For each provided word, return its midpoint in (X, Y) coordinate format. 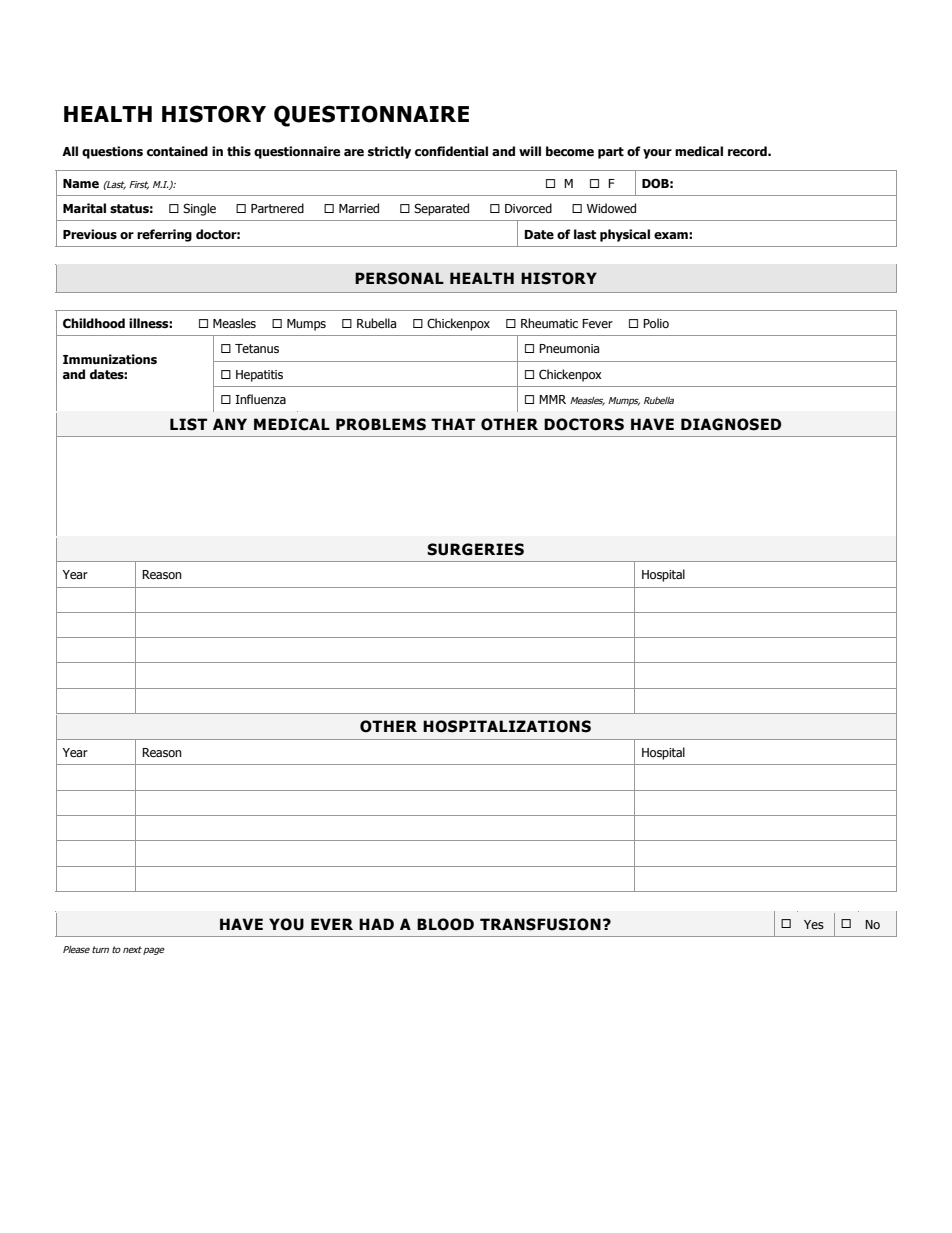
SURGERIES (475, 549)
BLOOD (445, 924)
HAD (376, 924)
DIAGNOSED (731, 424)
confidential (451, 151)
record (748, 151)
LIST (188, 424)
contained (177, 151)
